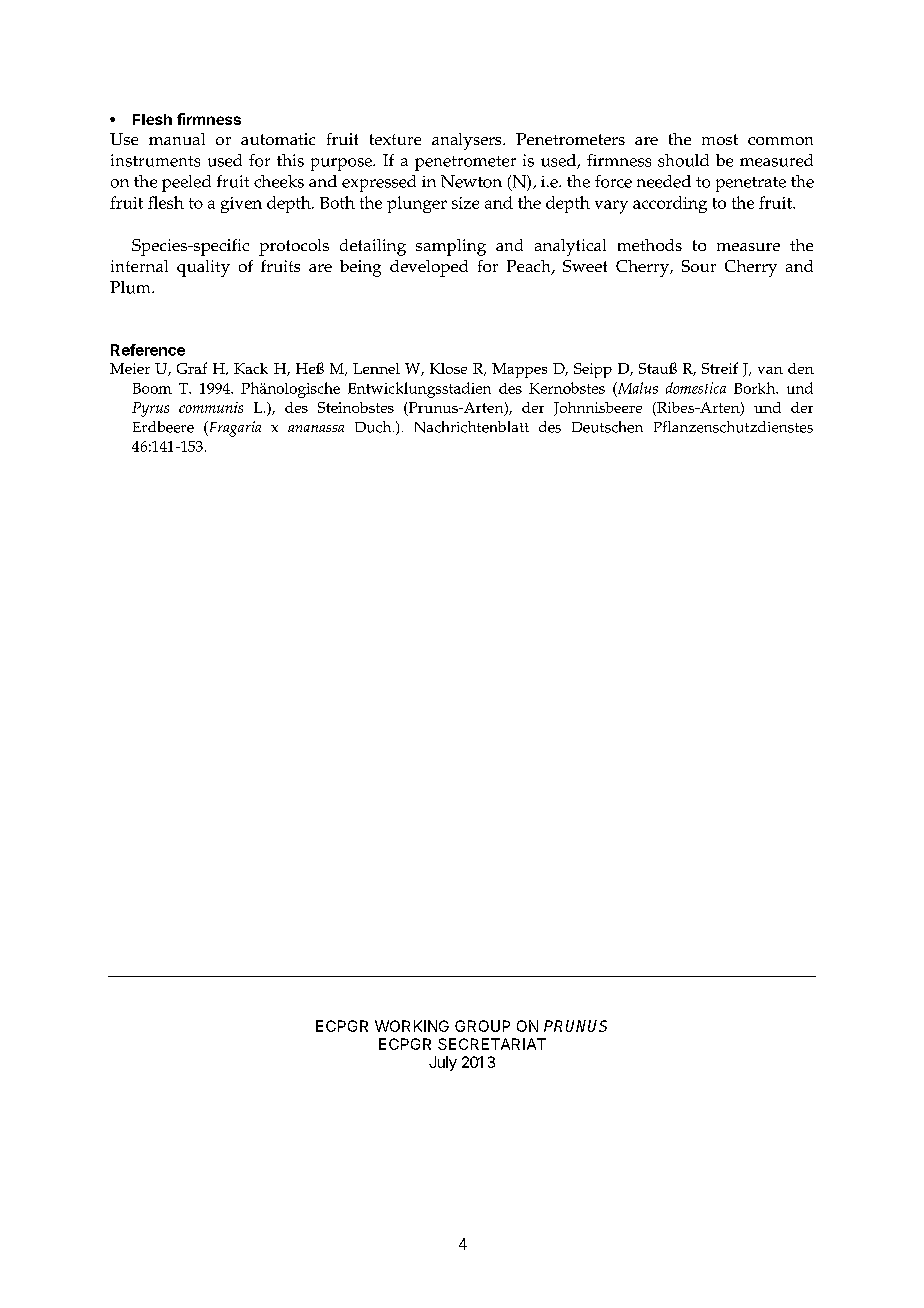  I want to click on WORKING, so click(412, 1026).
